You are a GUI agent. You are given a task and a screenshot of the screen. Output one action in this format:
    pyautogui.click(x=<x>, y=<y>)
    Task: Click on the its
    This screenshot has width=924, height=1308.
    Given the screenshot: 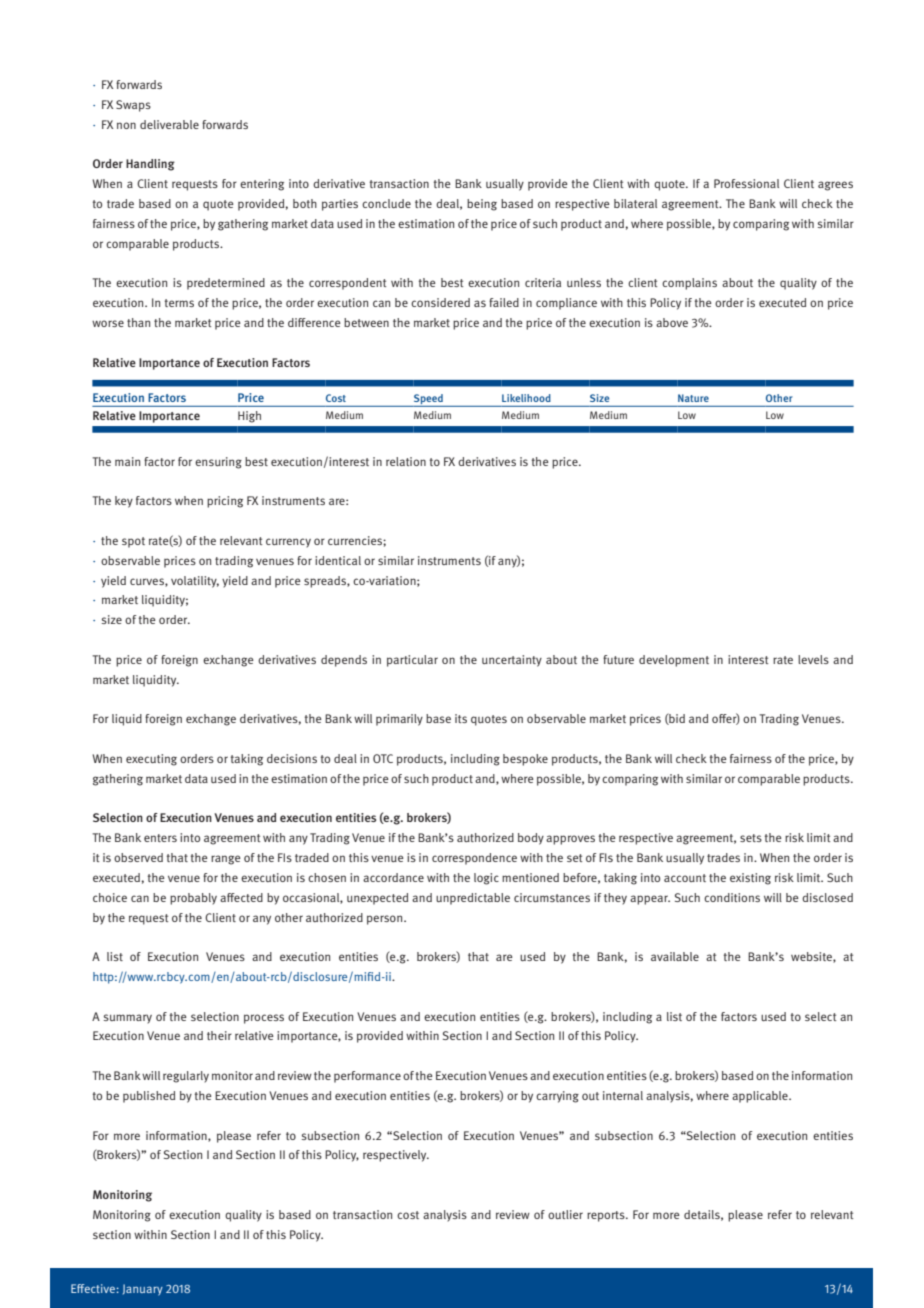 What is the action you would take?
    pyautogui.click(x=461, y=718)
